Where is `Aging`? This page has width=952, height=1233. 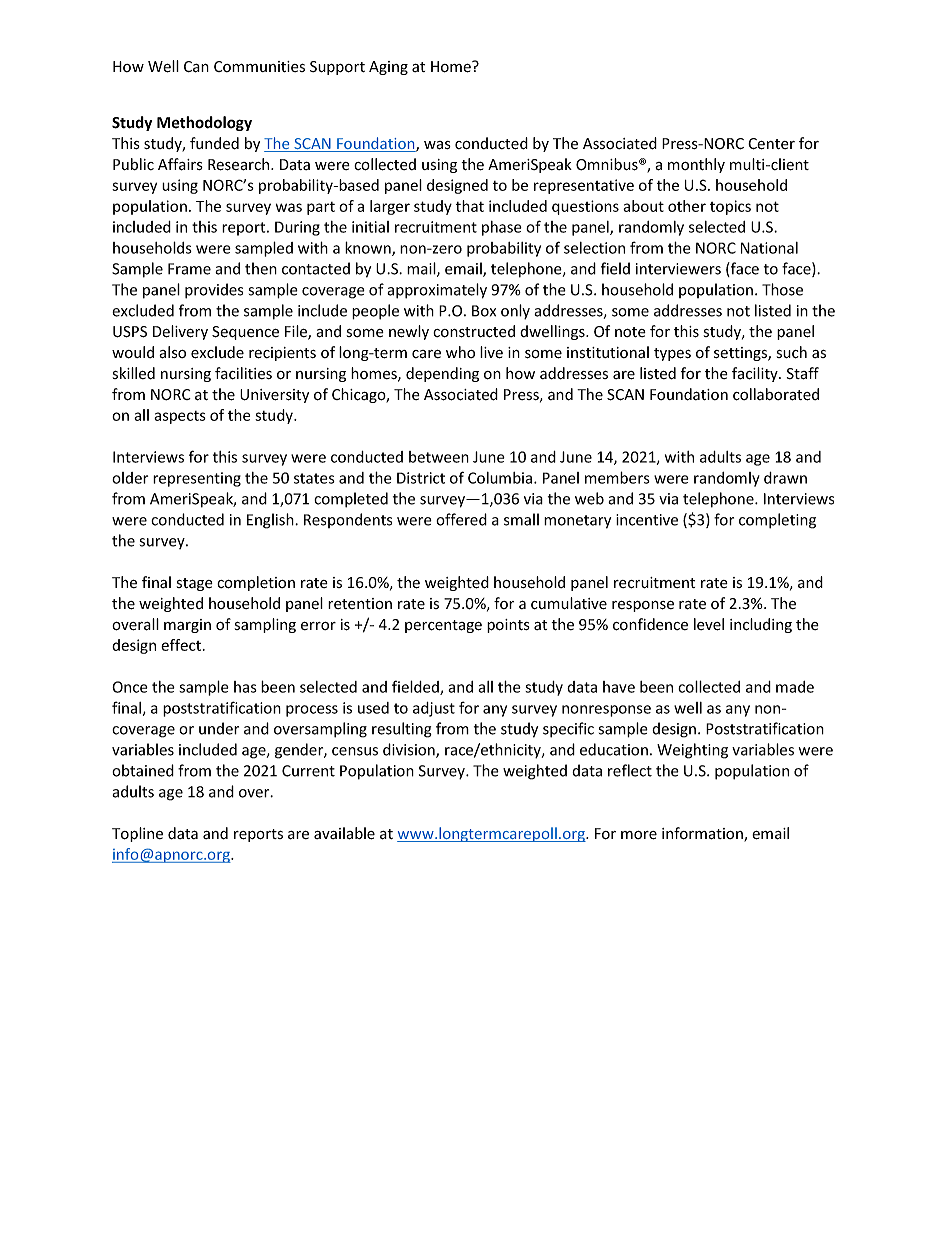 Aging is located at coordinates (388, 68).
